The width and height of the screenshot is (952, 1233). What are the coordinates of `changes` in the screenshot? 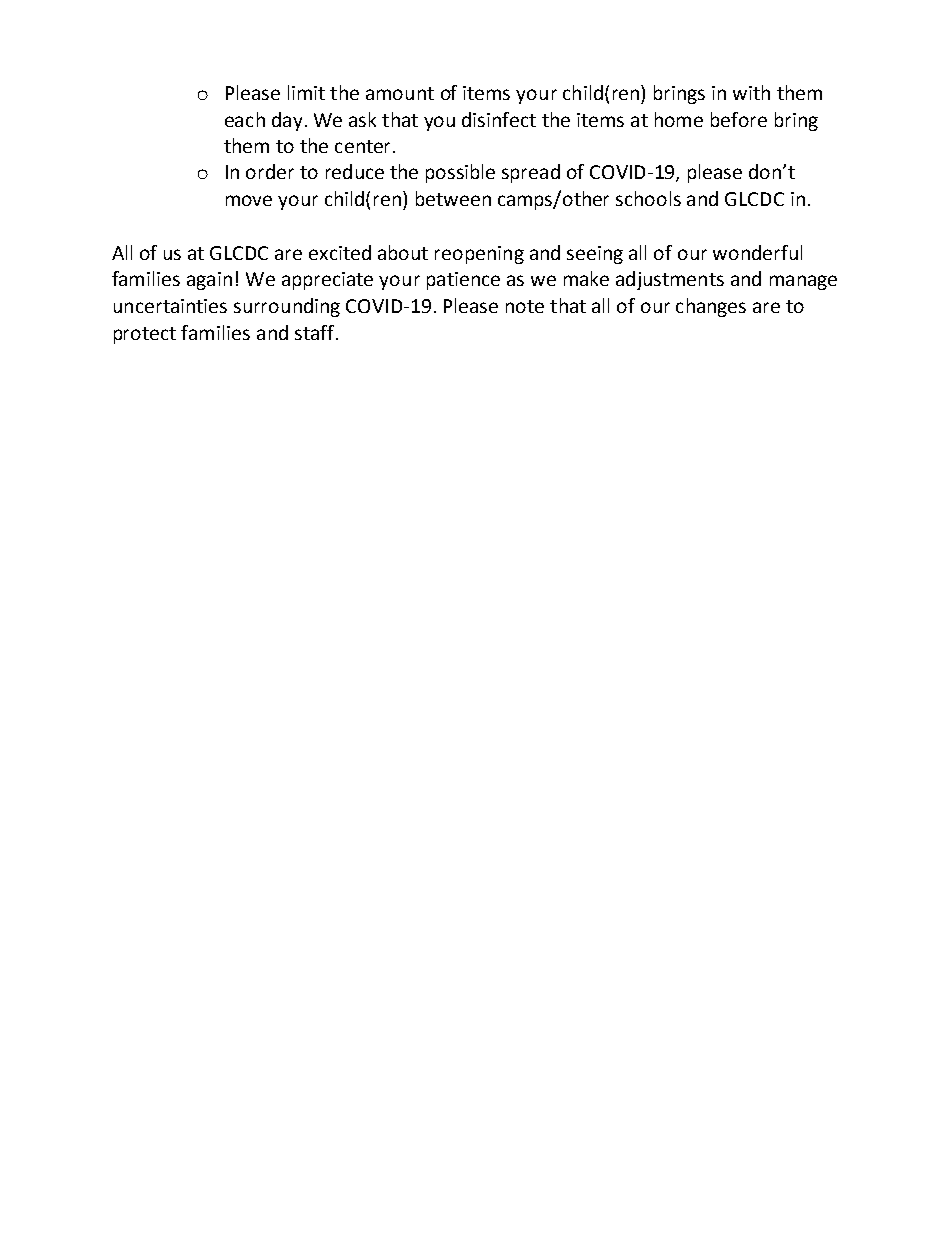 It's located at (711, 307).
